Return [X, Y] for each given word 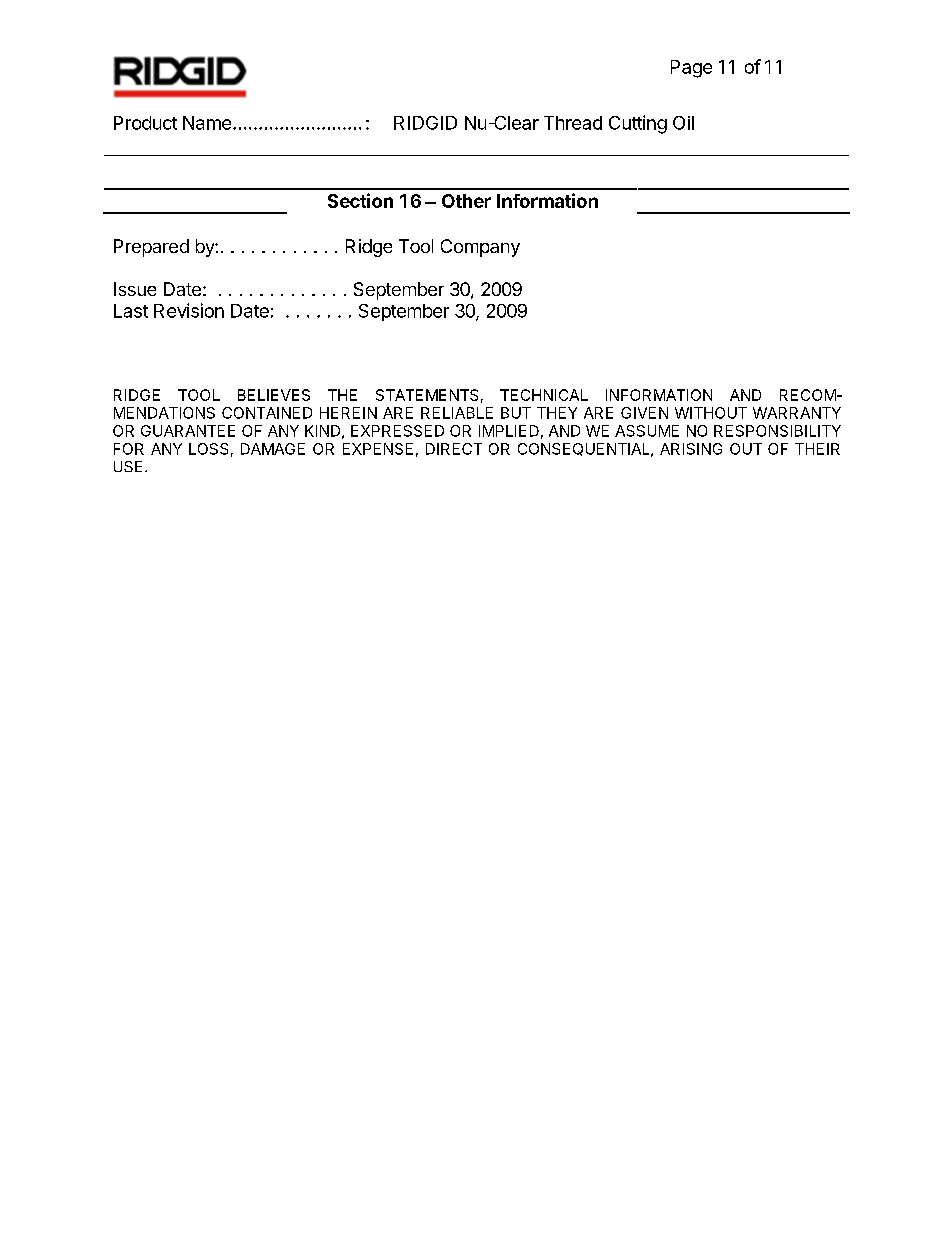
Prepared [151, 248]
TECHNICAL [544, 395]
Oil [683, 123]
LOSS [208, 449]
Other [466, 201]
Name [207, 123]
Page [691, 69]
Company [480, 248]
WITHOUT [711, 413]
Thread [573, 123]
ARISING [691, 449]
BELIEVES [274, 395]
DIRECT [454, 449]
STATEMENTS [427, 395]
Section [360, 200]
